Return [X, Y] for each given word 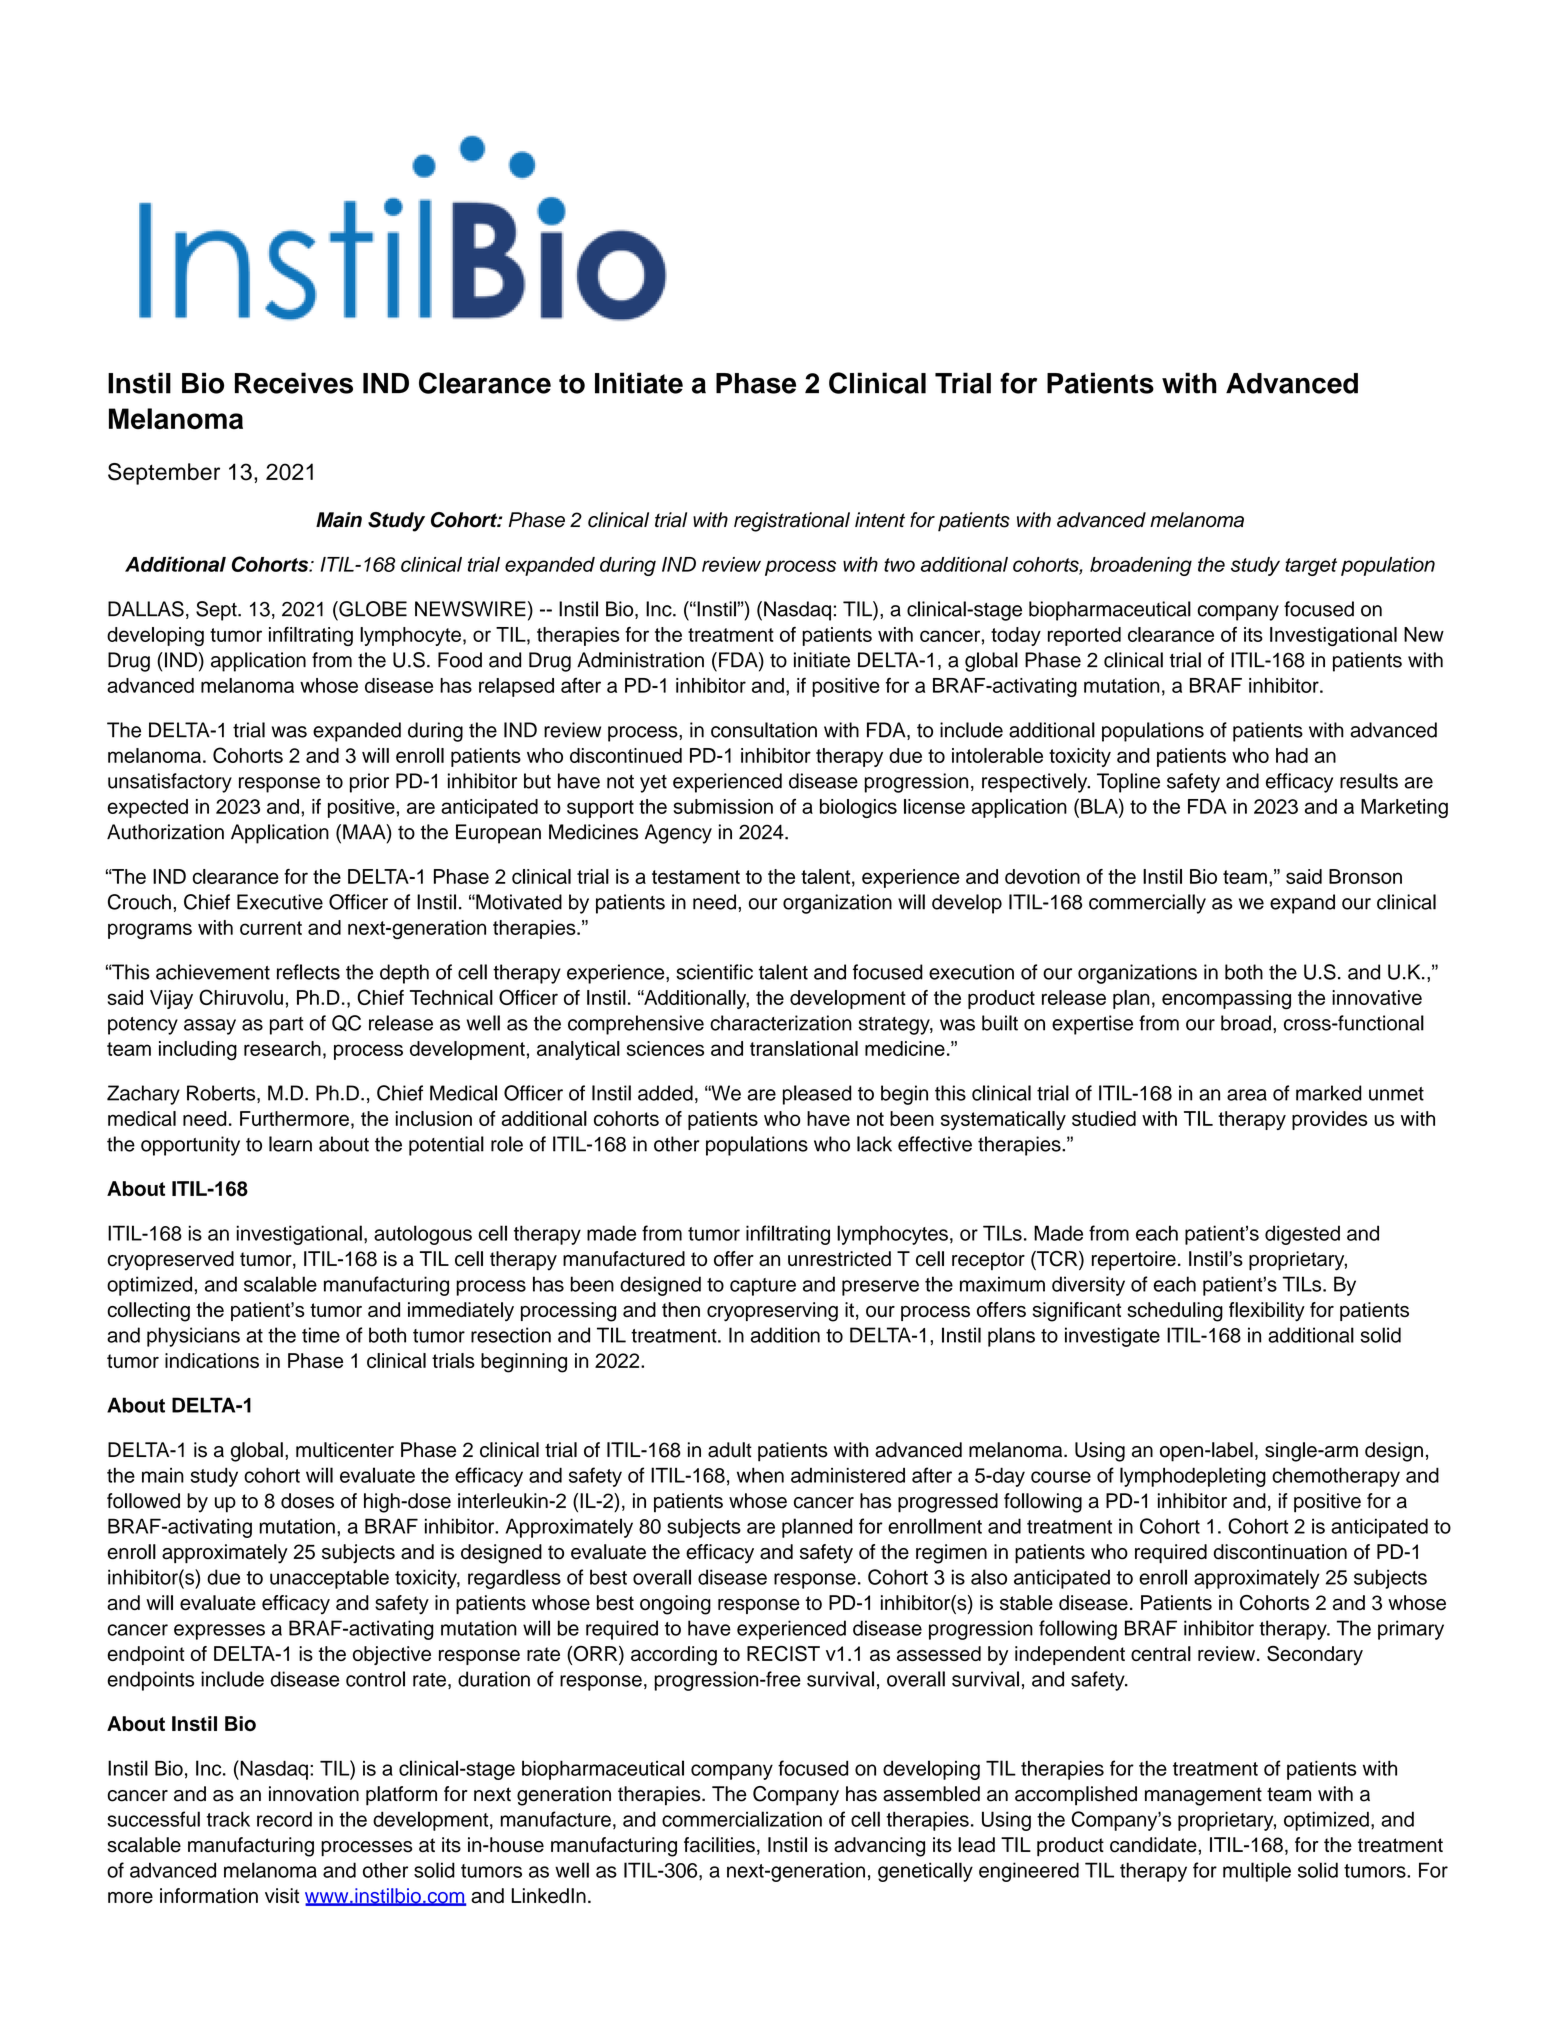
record [284, 1819]
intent [880, 520]
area [1247, 1095]
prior [369, 783]
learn [290, 1144]
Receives [294, 383]
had [1292, 755]
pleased [817, 1095]
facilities [719, 1845]
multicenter [345, 1450]
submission [723, 806]
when [760, 1475]
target [1311, 567]
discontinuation [1280, 1552]
